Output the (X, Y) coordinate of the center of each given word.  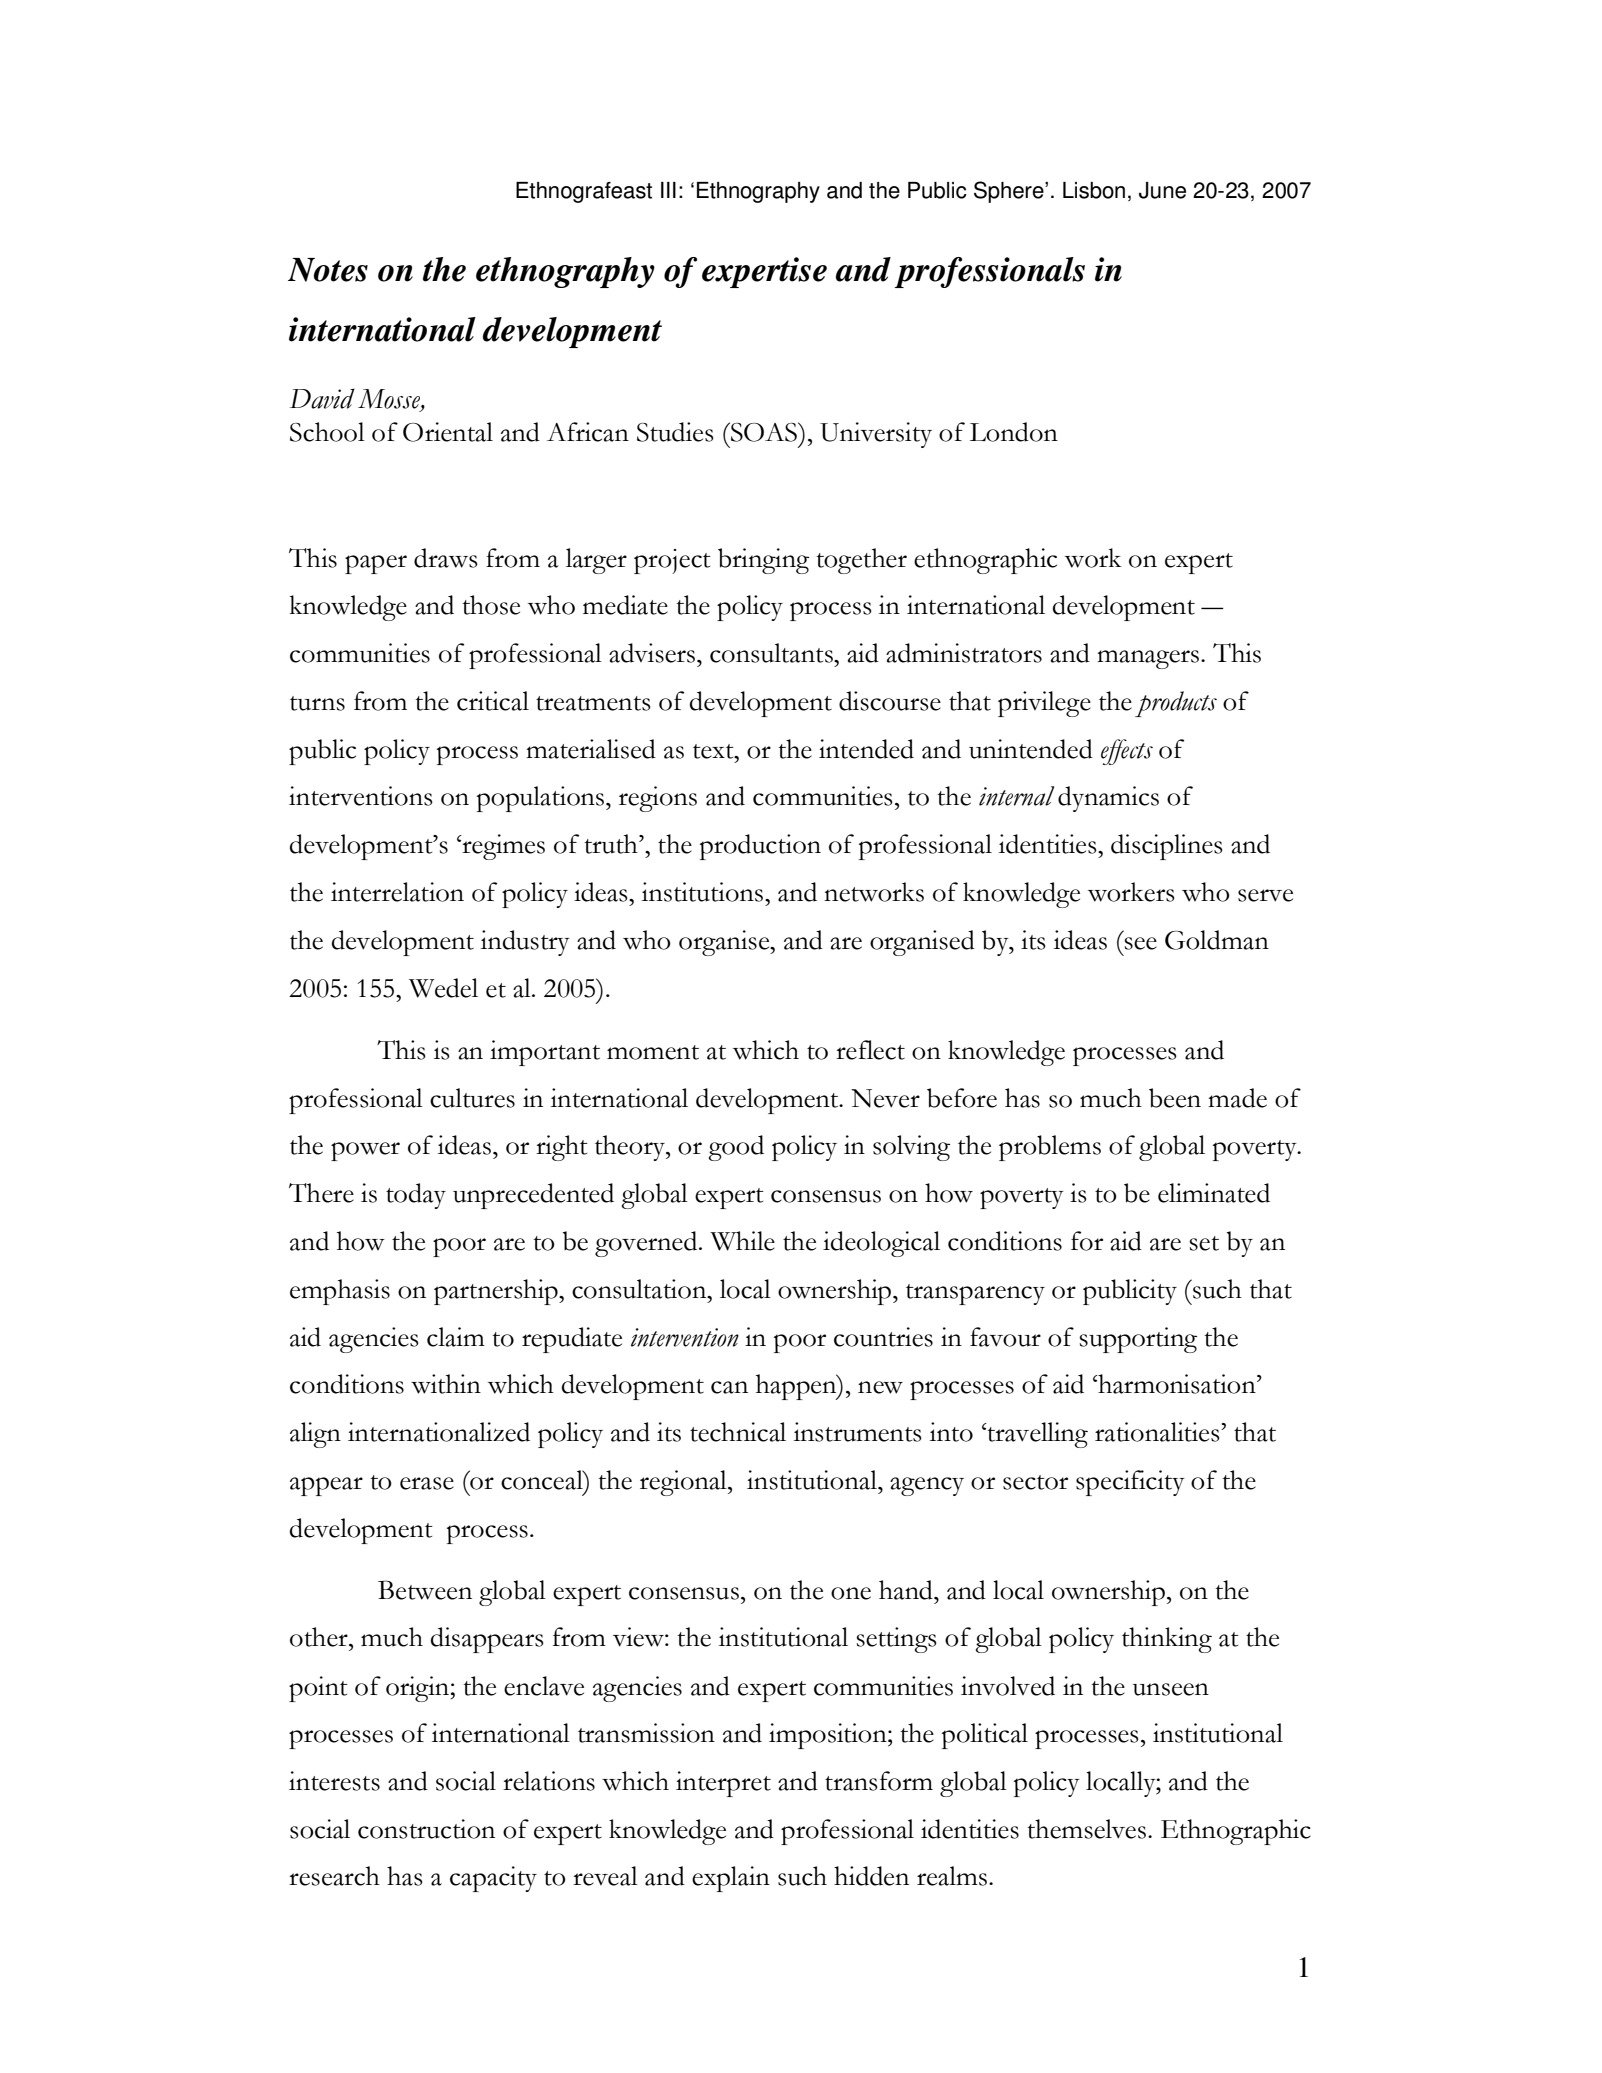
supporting (1138, 1340)
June (1162, 190)
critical (493, 701)
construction (426, 1829)
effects (1127, 752)
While (742, 1241)
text (714, 751)
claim (456, 1337)
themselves (1086, 1829)
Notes (328, 270)
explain (731, 1879)
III (668, 190)
